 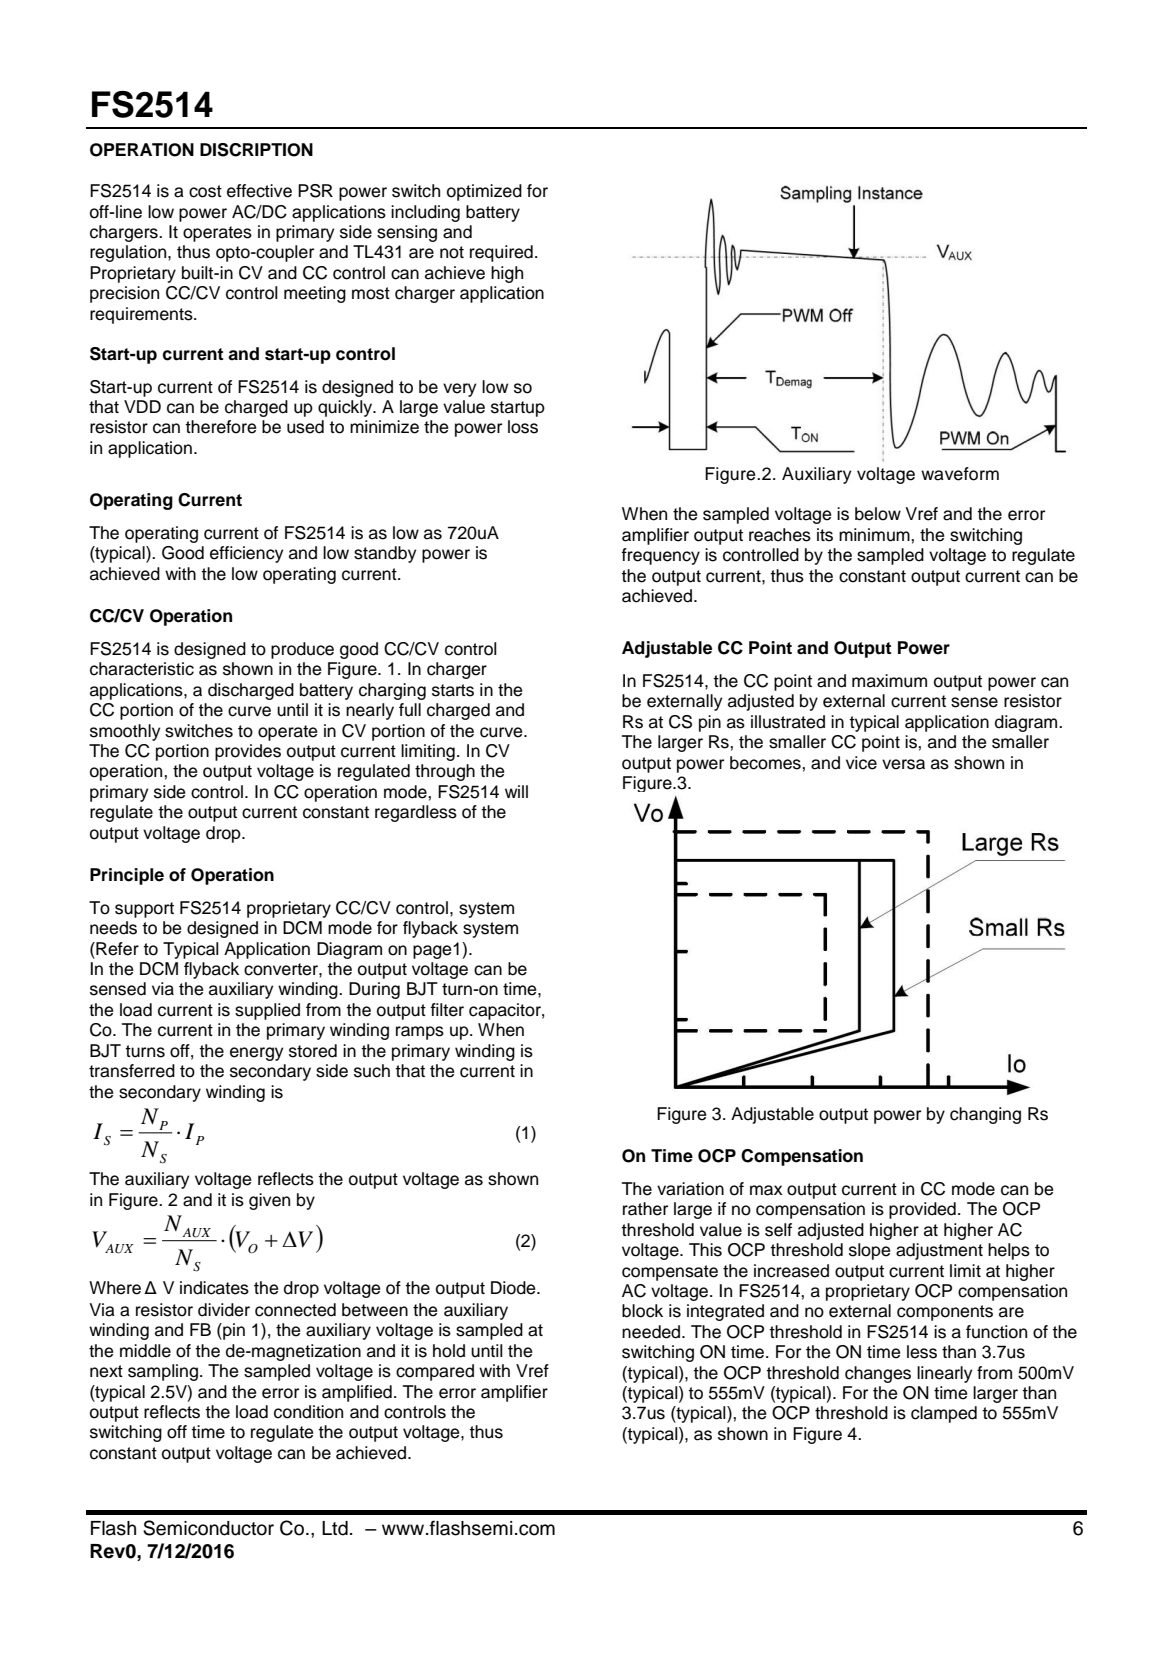 I want to click on changing, so click(x=985, y=1115).
